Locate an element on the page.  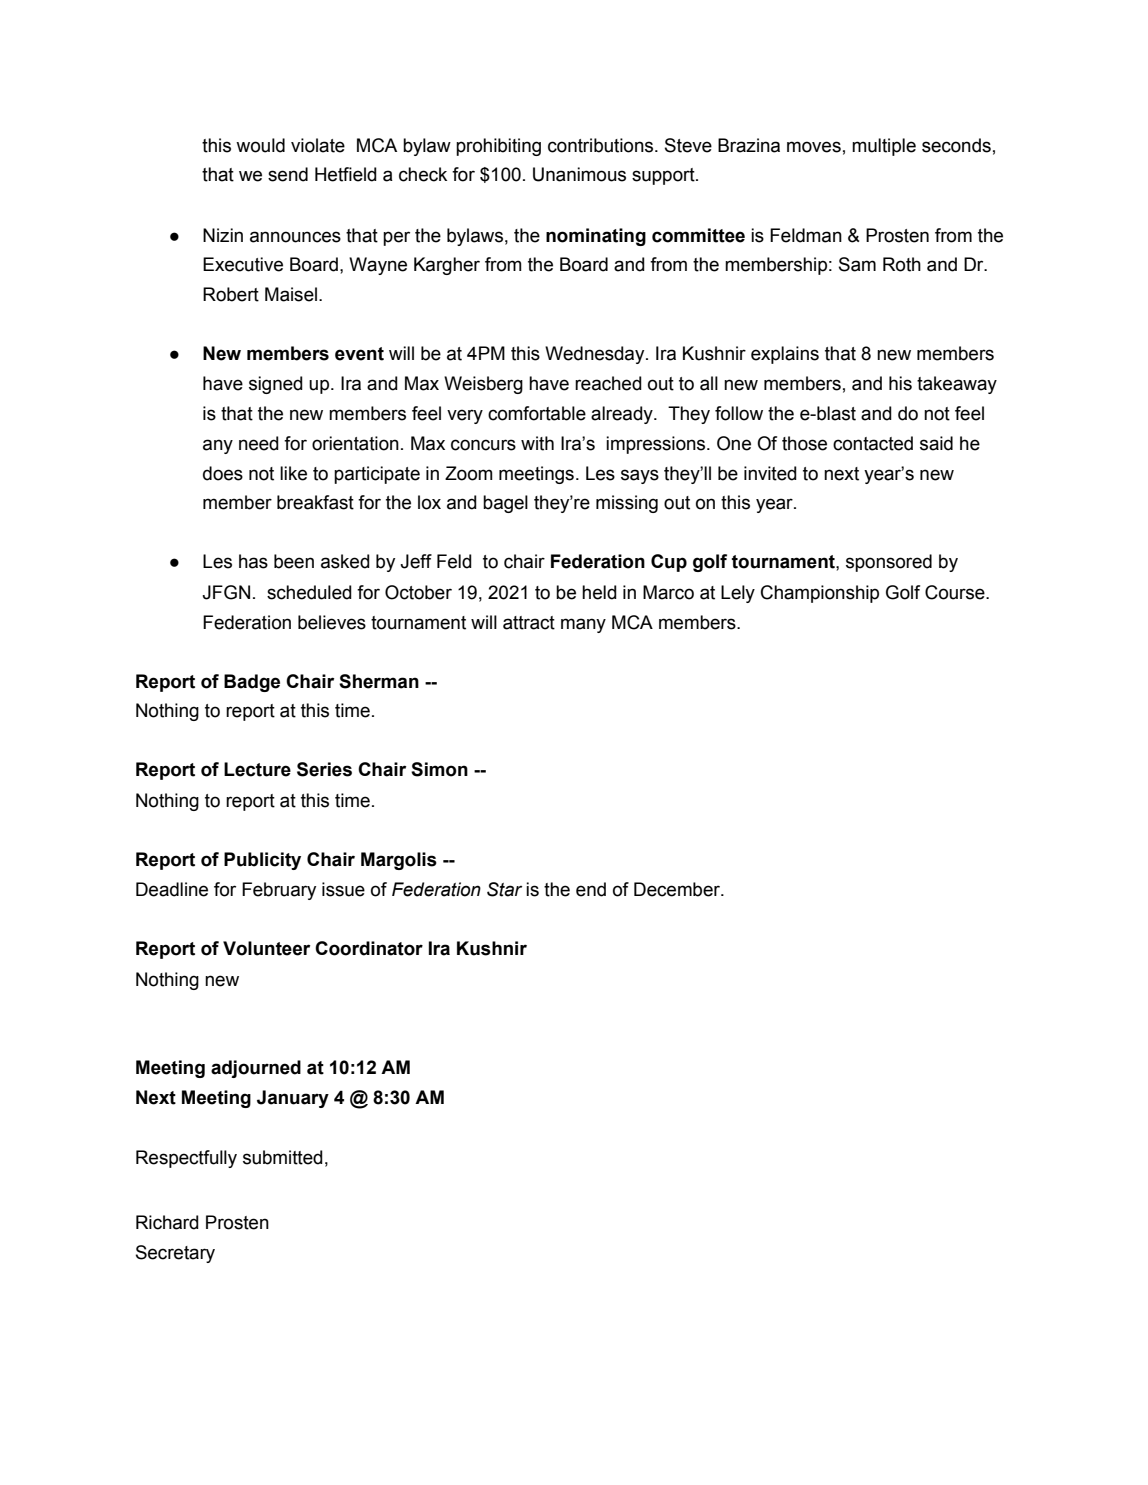
January is located at coordinates (293, 1099).
